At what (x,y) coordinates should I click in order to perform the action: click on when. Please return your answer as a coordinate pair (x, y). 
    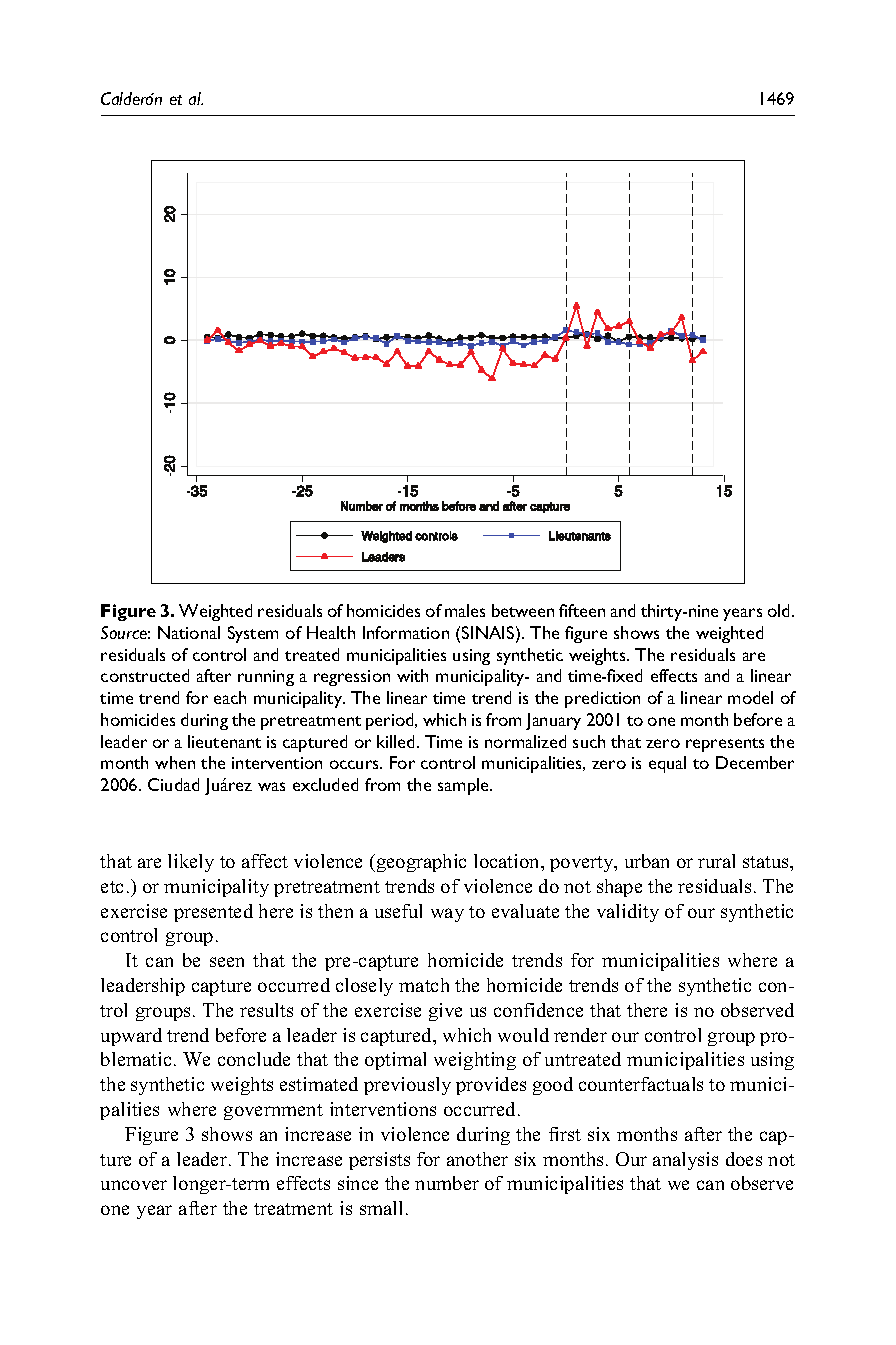
    Looking at the image, I should click on (175, 762).
